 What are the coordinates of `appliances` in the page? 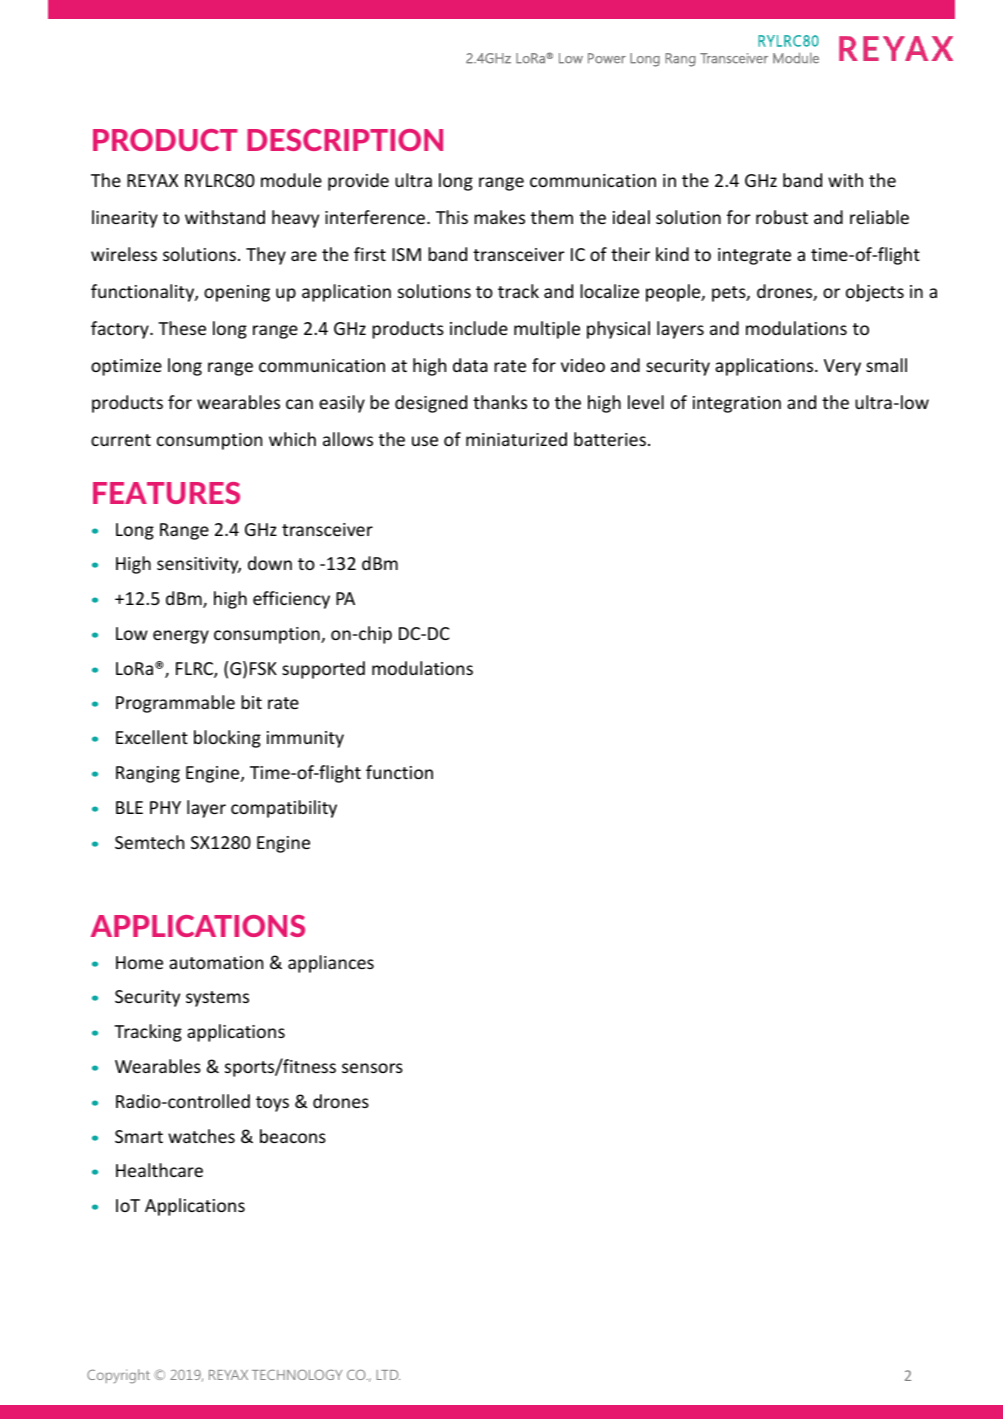 It's located at (331, 964).
